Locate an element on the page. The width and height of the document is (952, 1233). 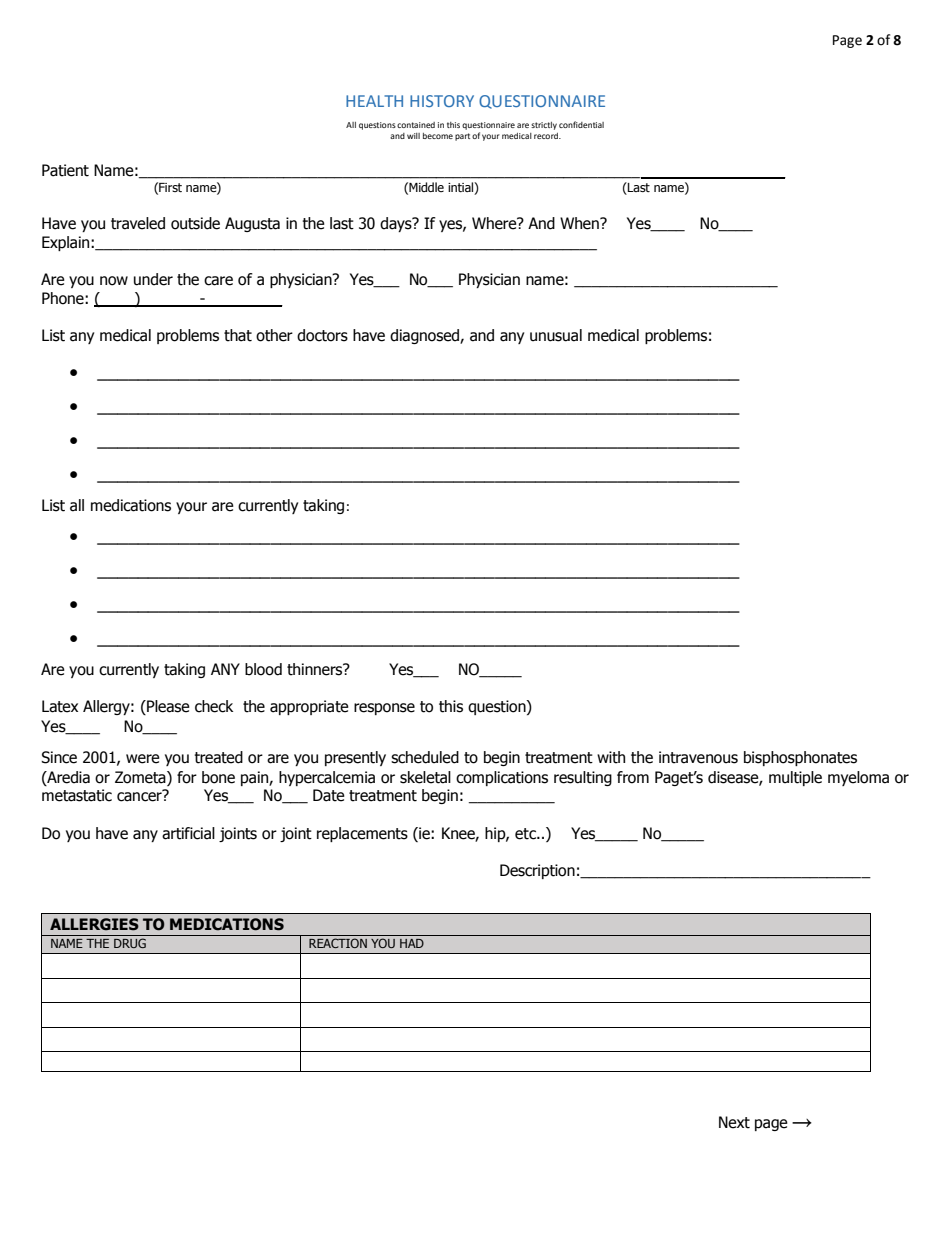
intravenous is located at coordinates (698, 757).
